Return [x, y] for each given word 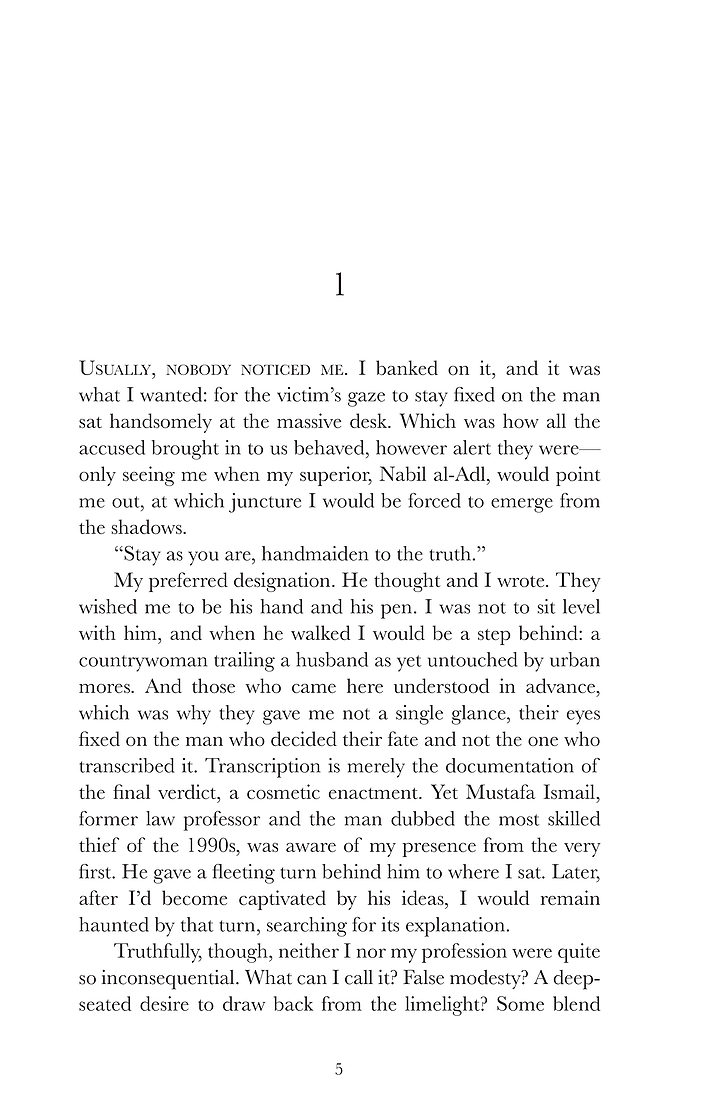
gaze [366, 399]
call [359, 977]
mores [105, 688]
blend [576, 1003]
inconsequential [169, 980]
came [314, 688]
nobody [198, 369]
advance [562, 687]
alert [472, 447]
